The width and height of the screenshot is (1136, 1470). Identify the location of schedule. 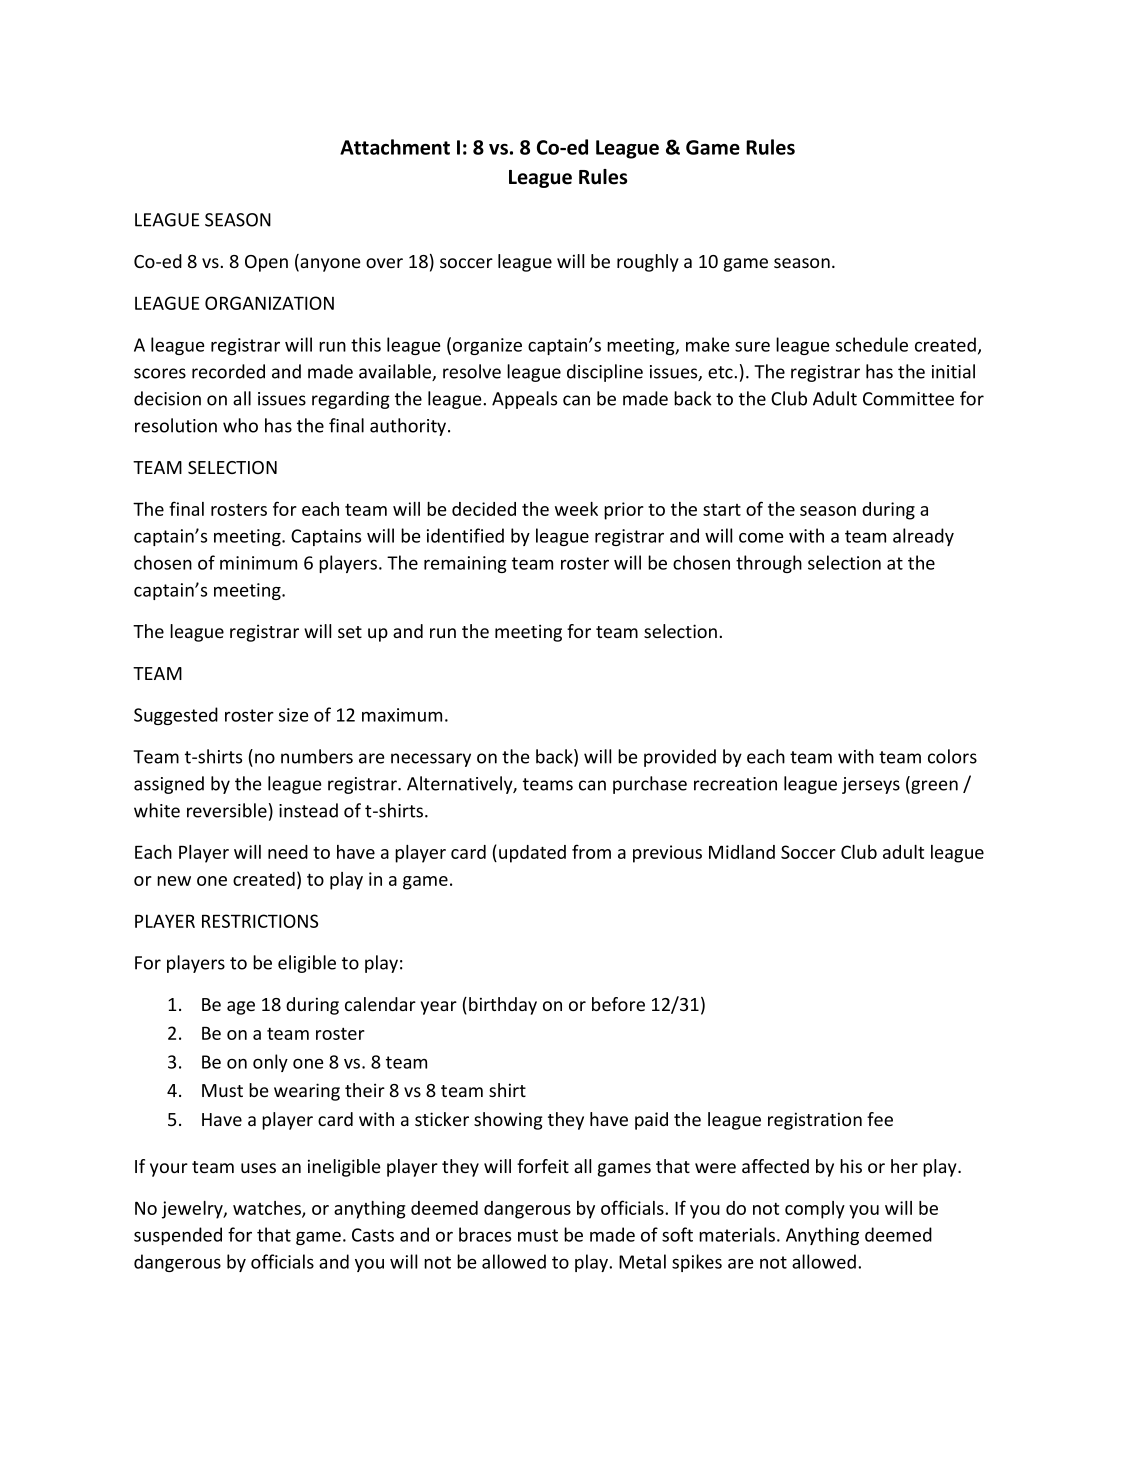
(872, 344).
